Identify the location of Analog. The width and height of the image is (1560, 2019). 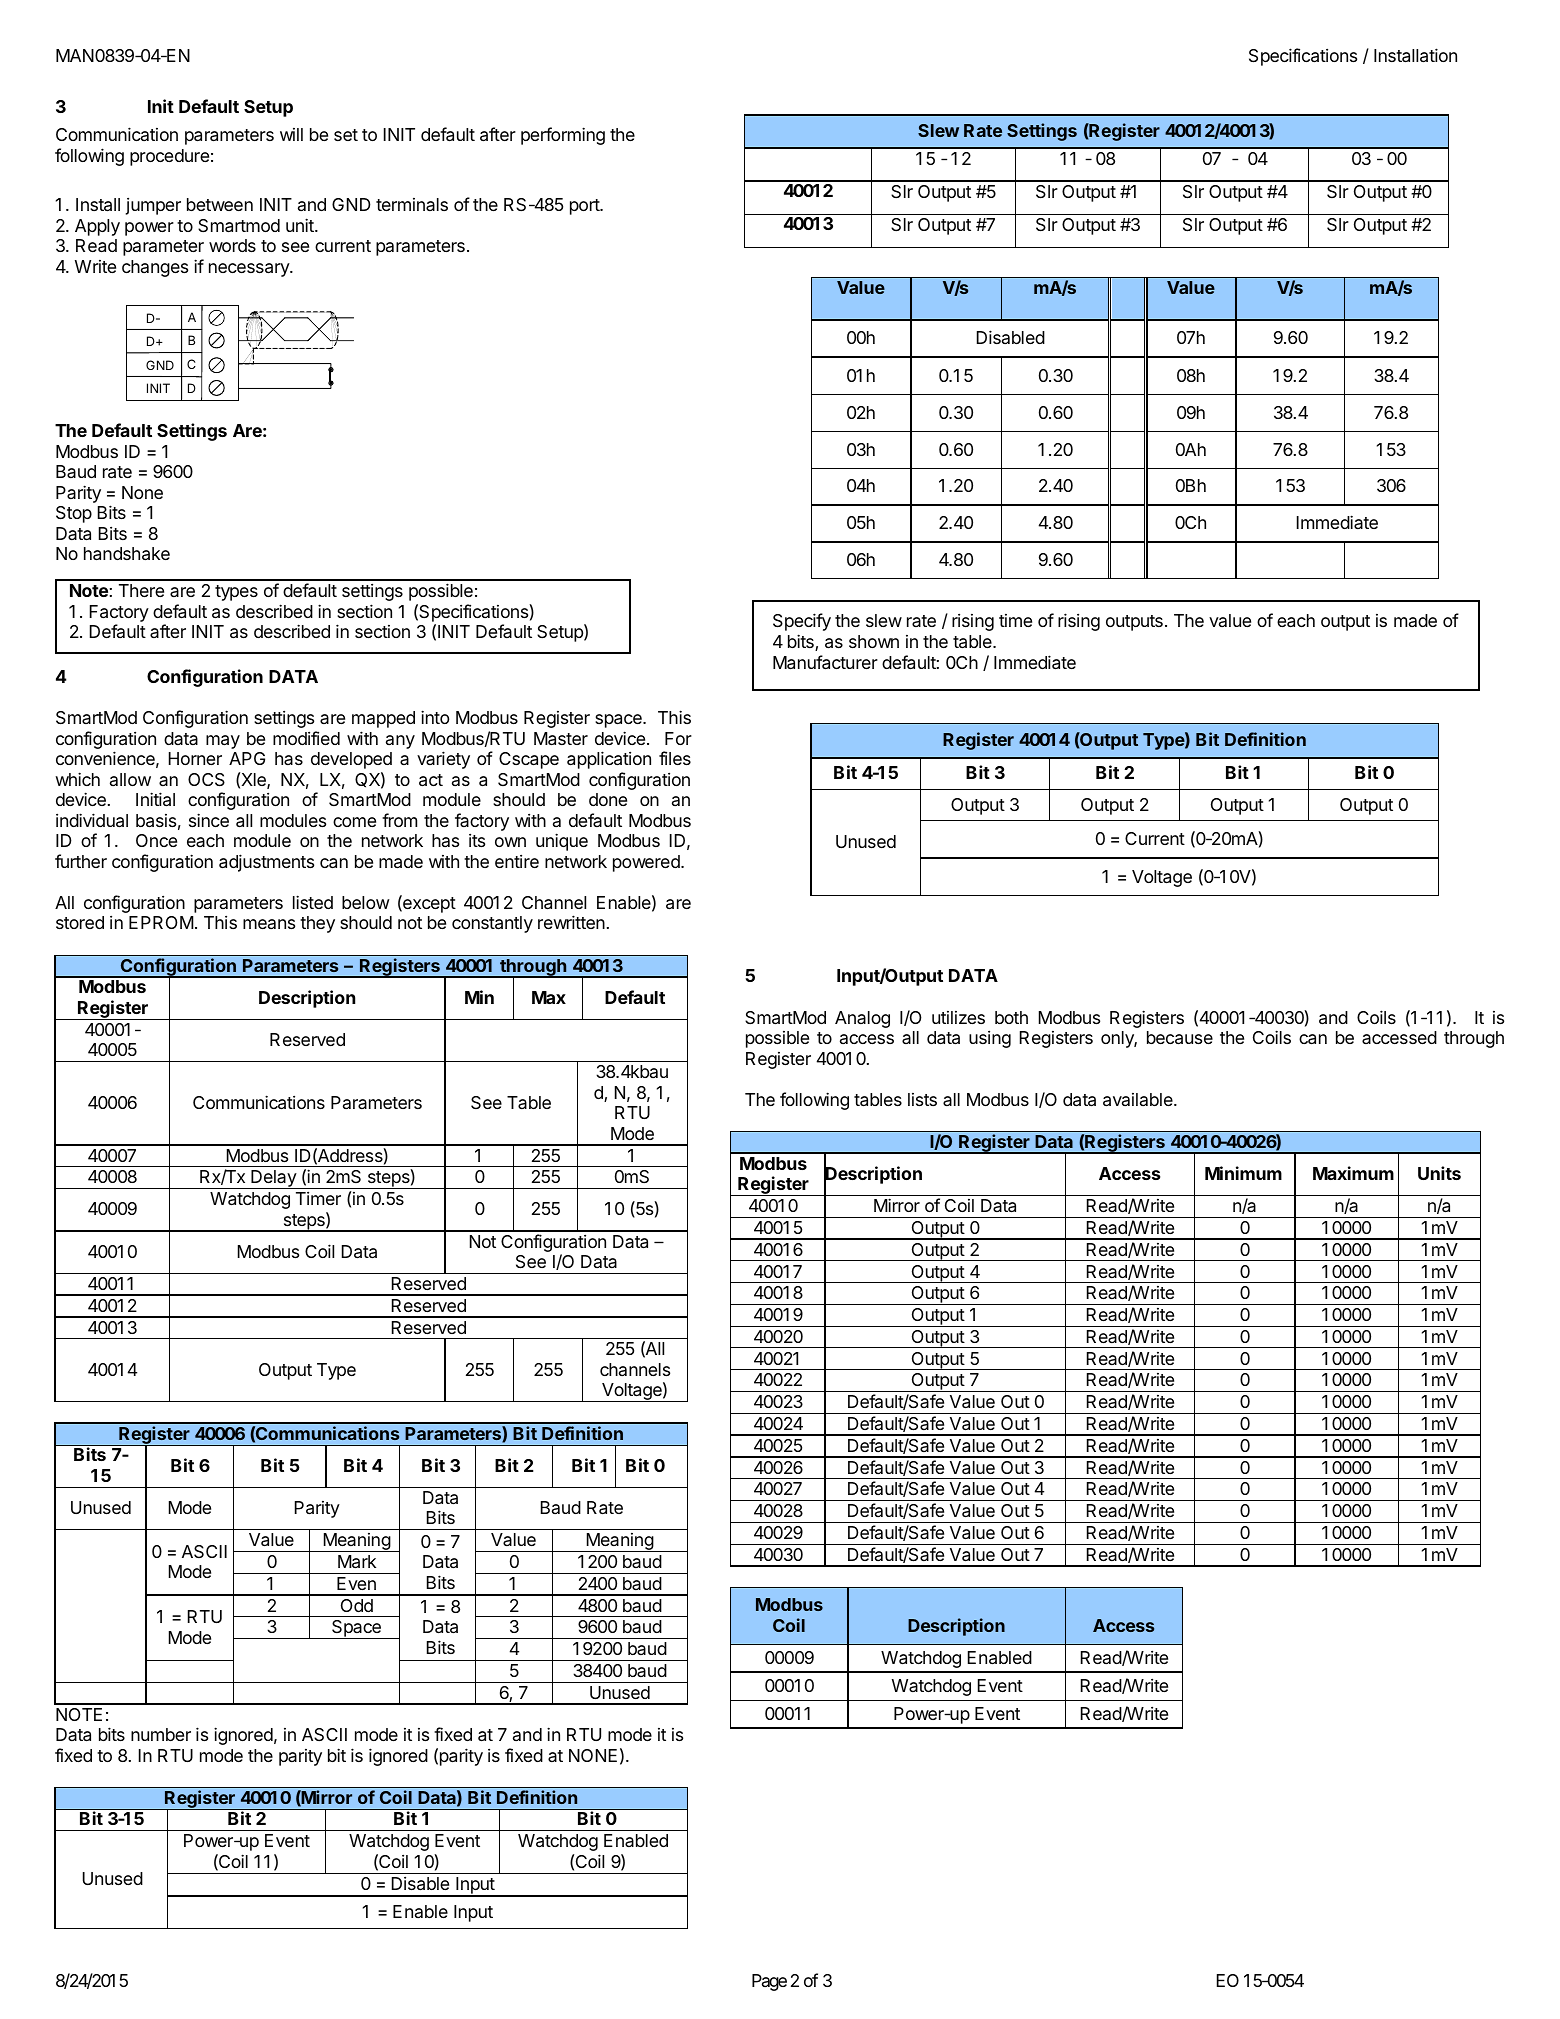
(862, 1019).
